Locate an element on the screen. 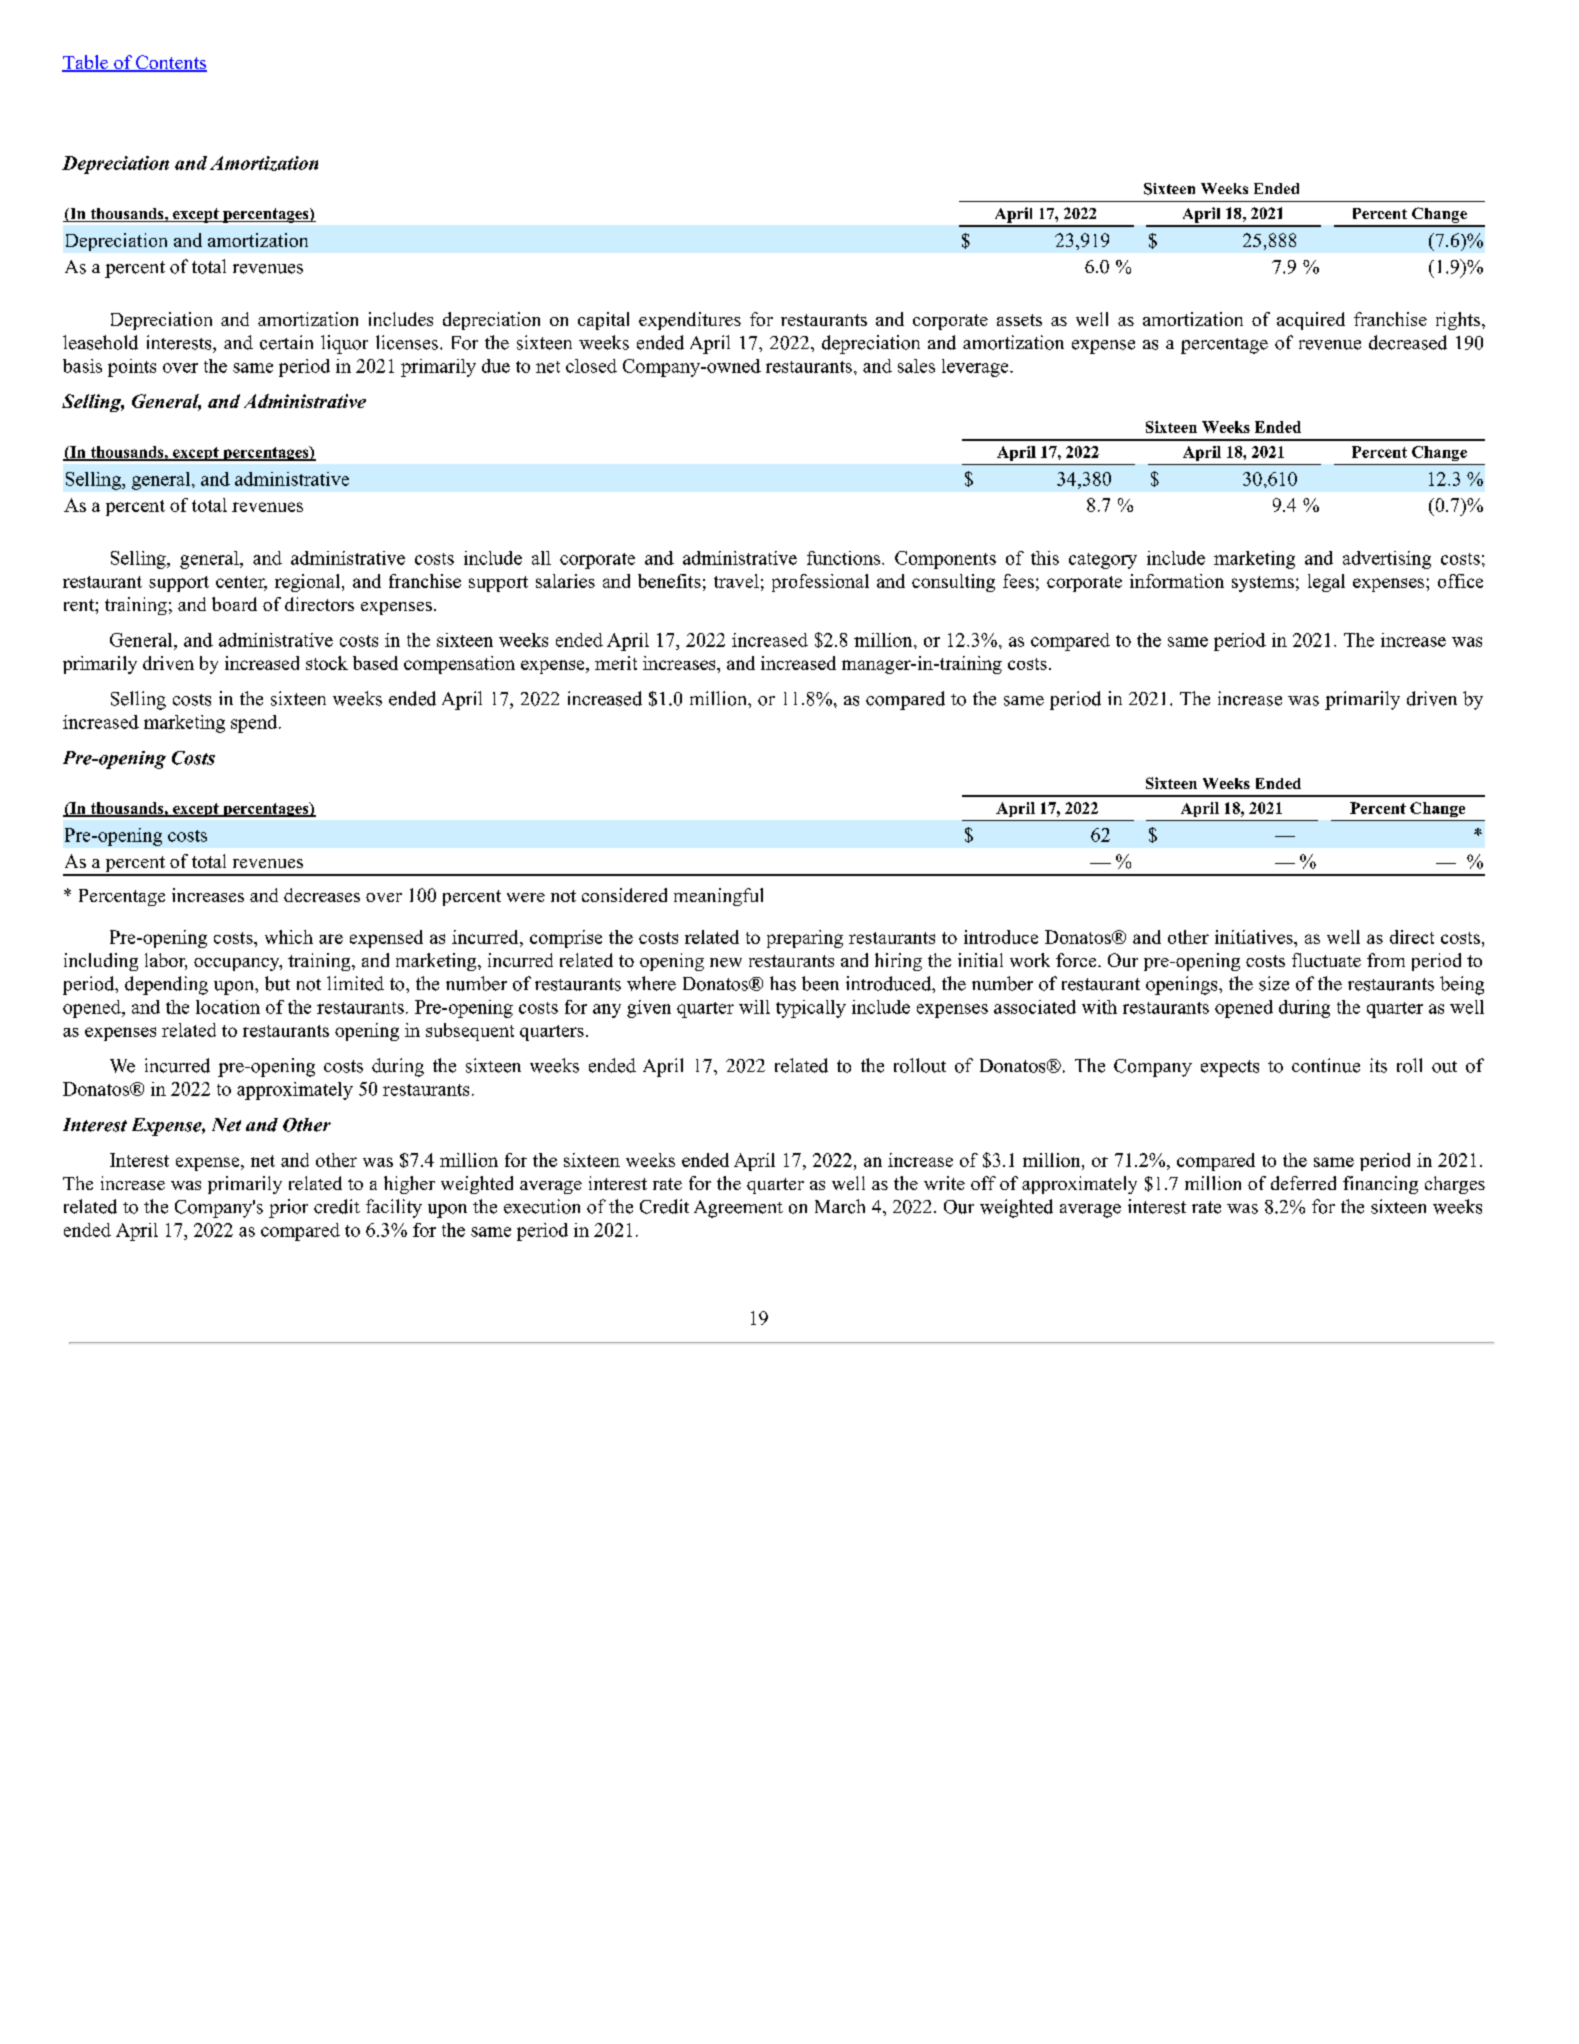 Image resolution: width=1579 pixels, height=2044 pixels. initiatives is located at coordinates (1255, 937).
